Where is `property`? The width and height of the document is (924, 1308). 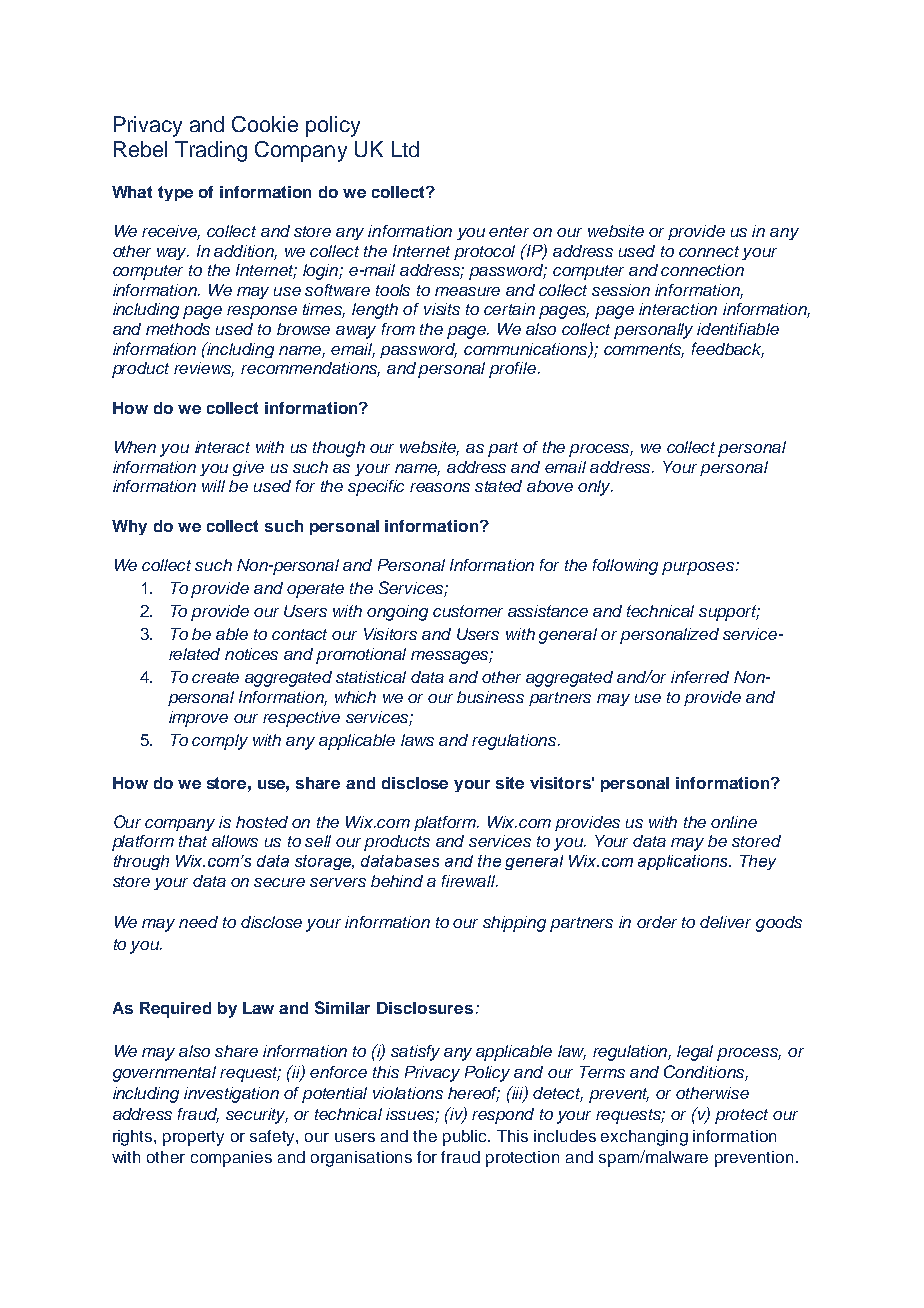 property is located at coordinates (193, 1138).
